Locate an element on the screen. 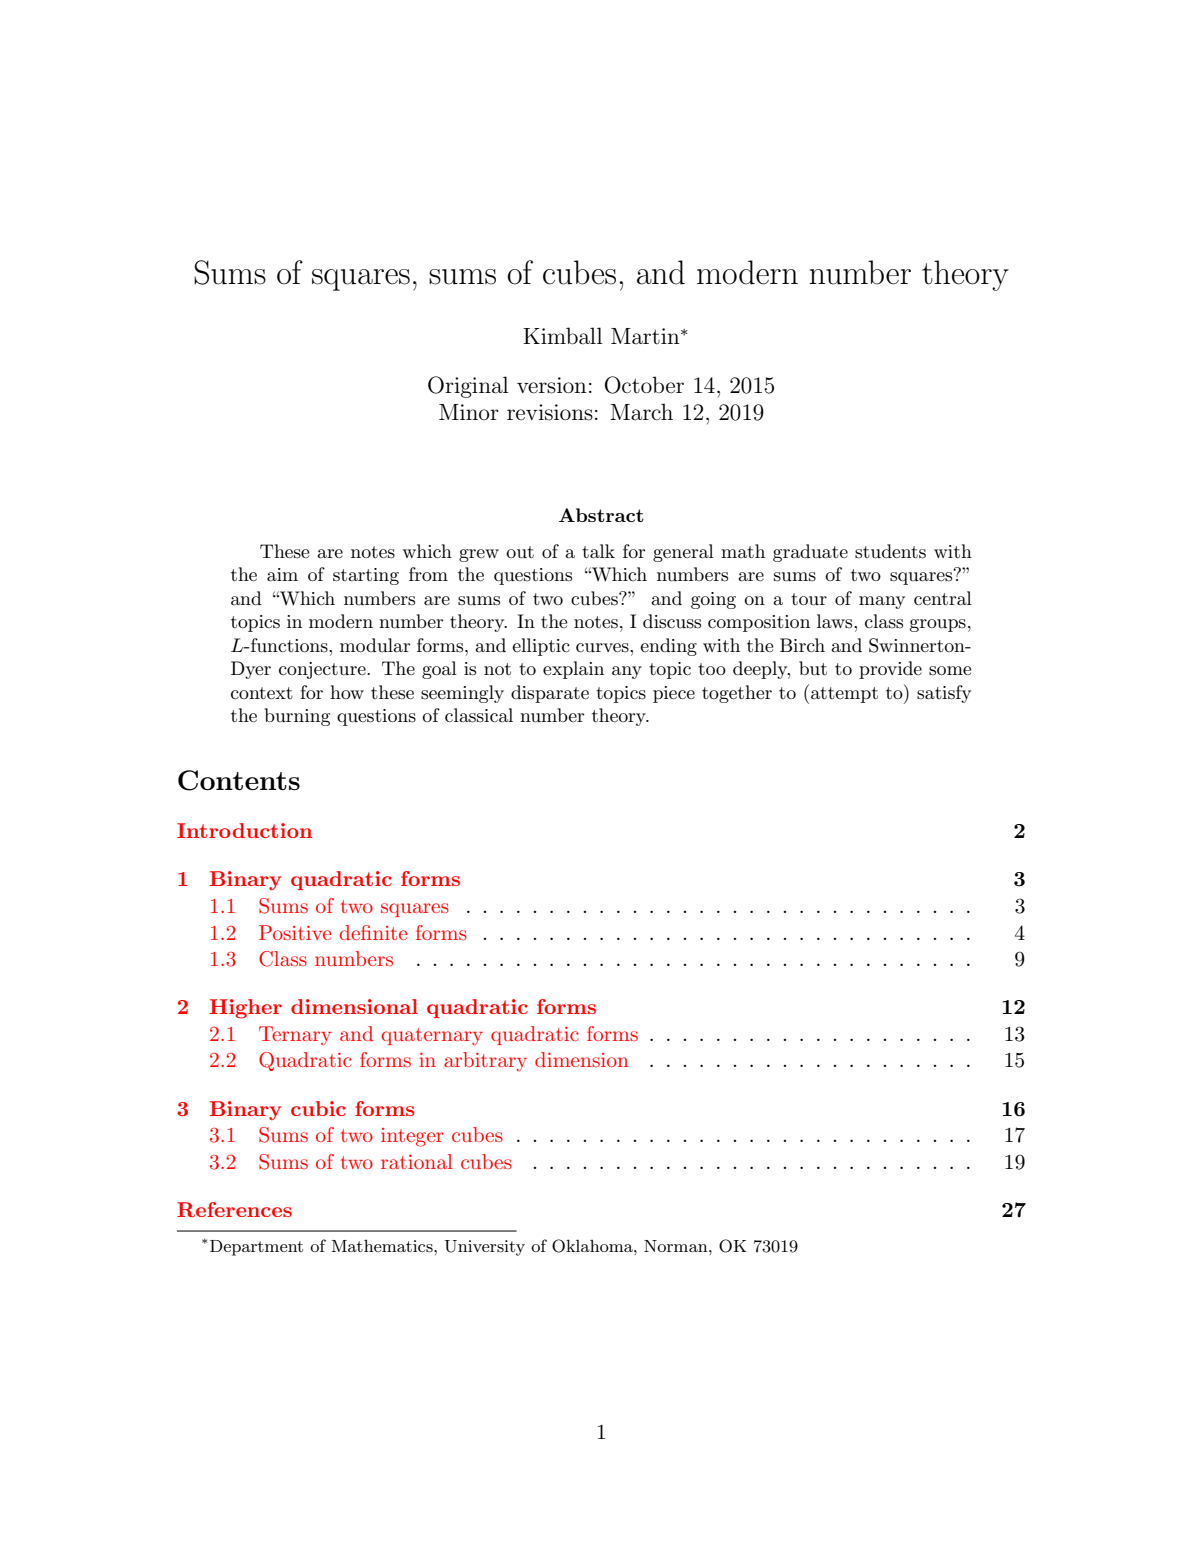  talk is located at coordinates (598, 551).
